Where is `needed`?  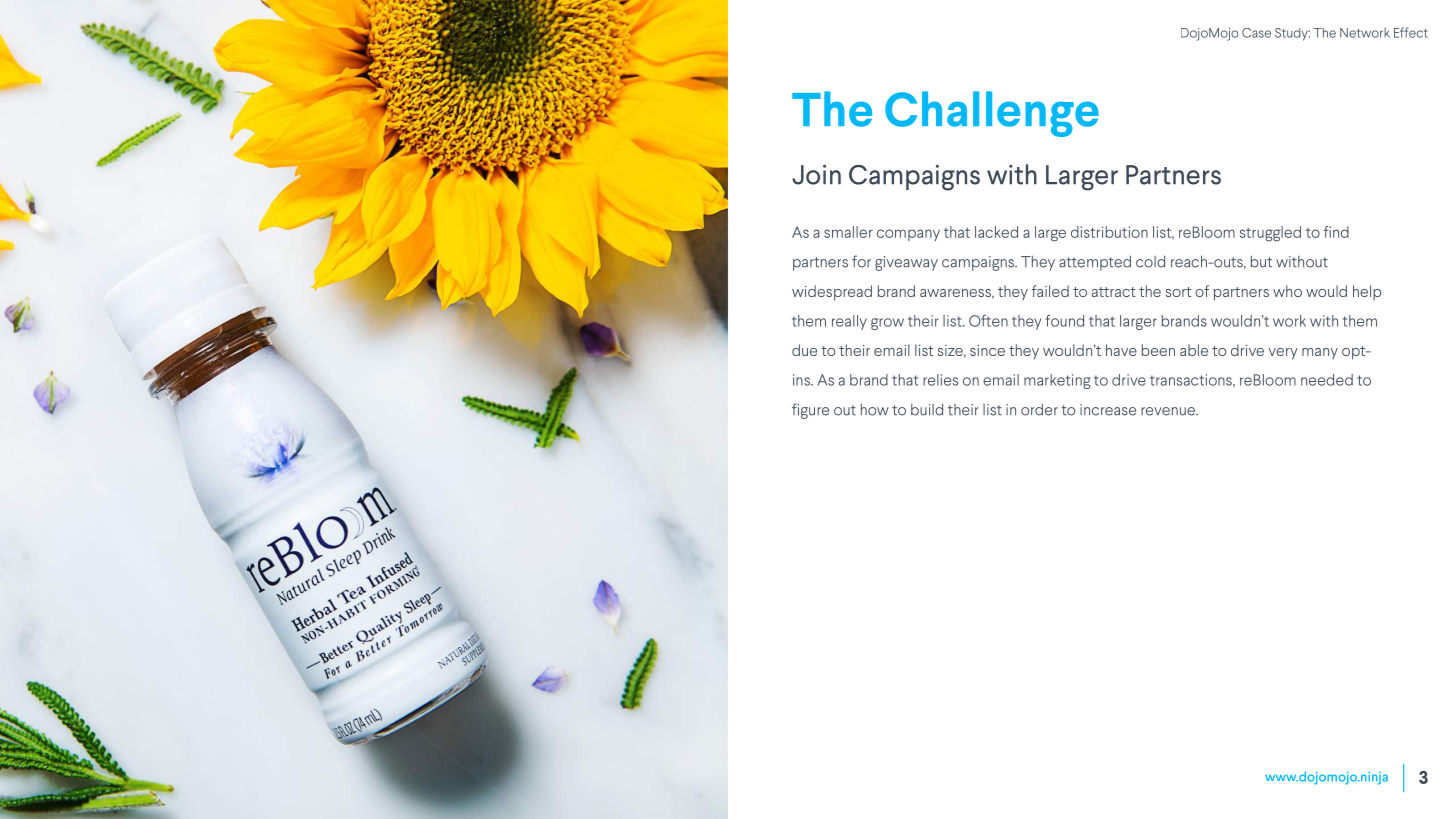 needed is located at coordinates (1327, 380).
